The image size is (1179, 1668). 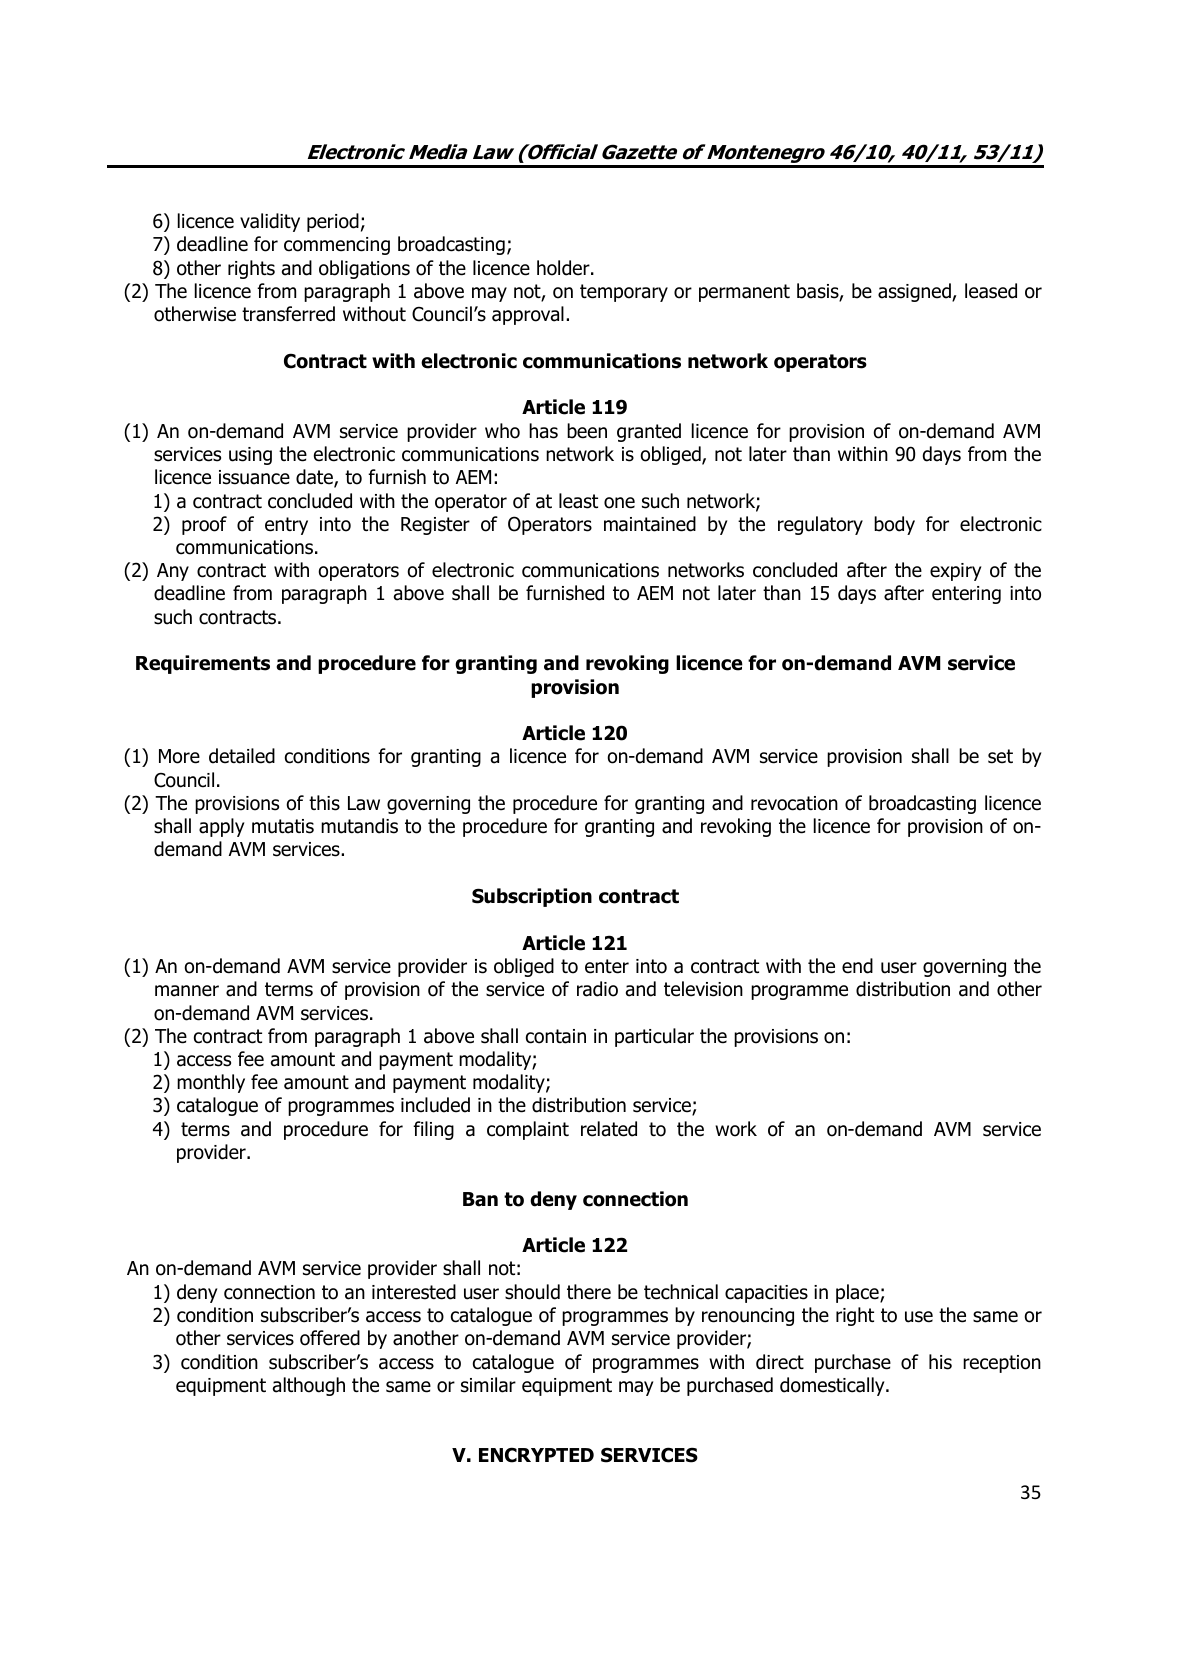 I want to click on Requirements, so click(x=203, y=664).
